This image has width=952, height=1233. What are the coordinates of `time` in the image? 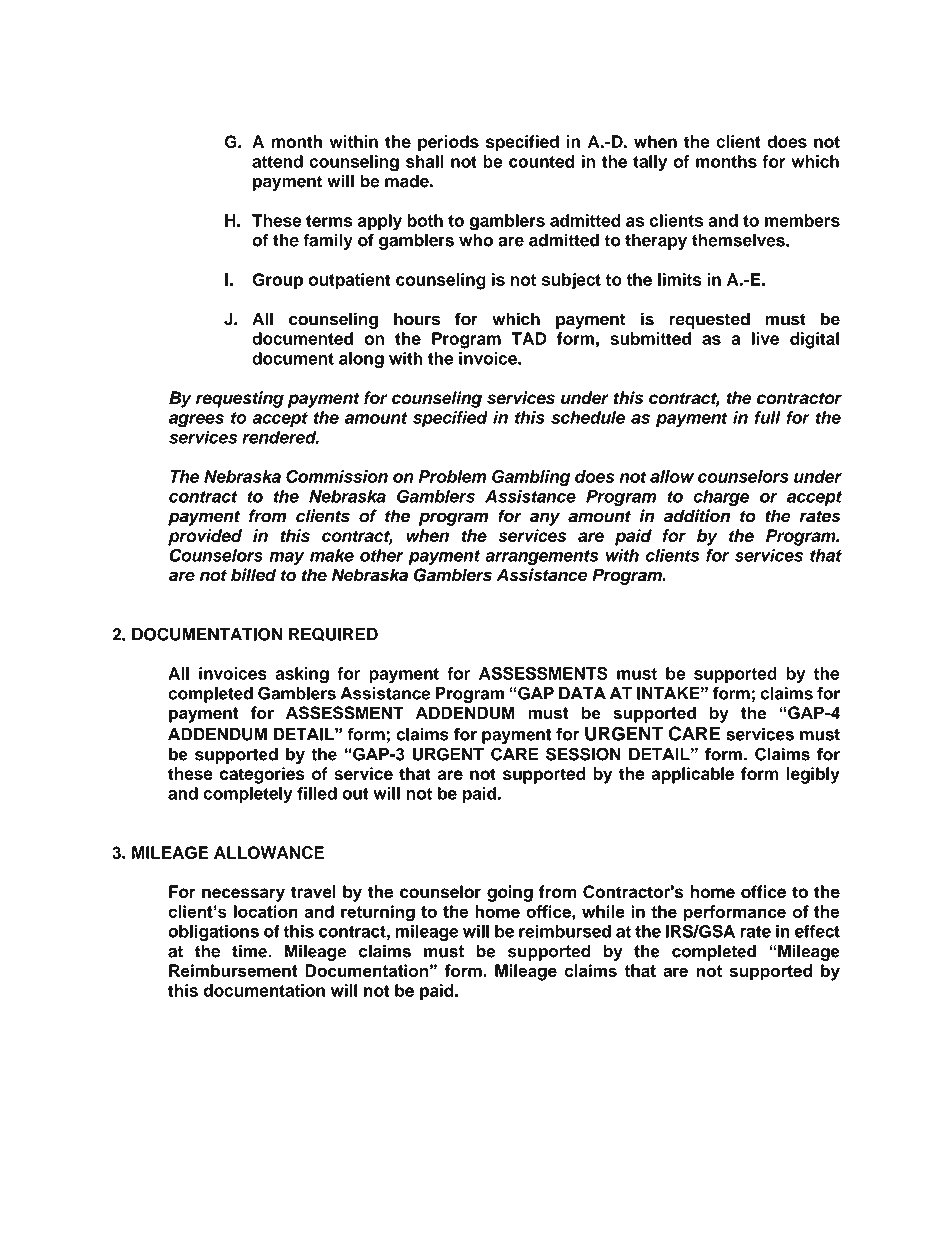 It's located at (250, 951).
